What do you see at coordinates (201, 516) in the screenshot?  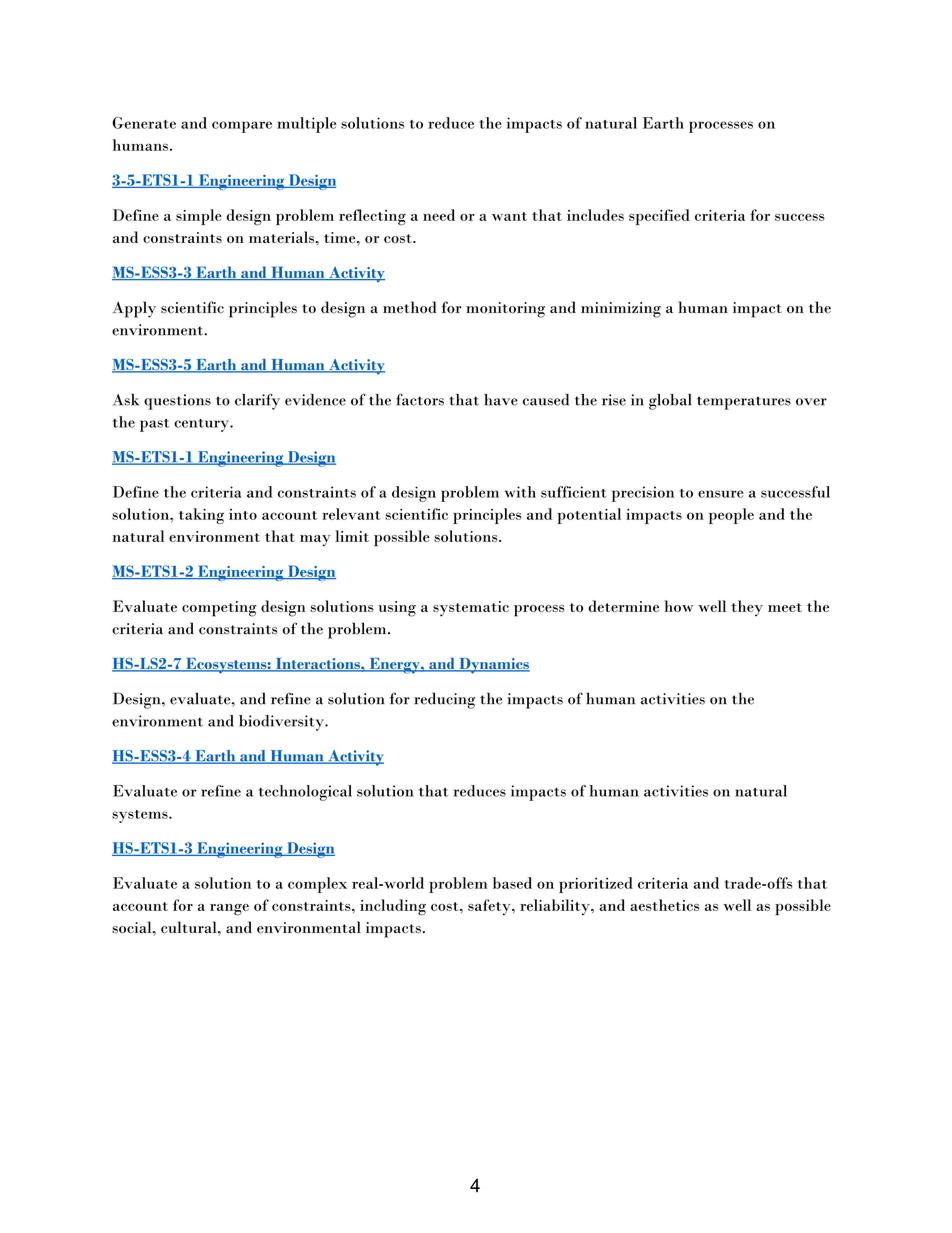 I see `taking` at bounding box center [201, 516].
